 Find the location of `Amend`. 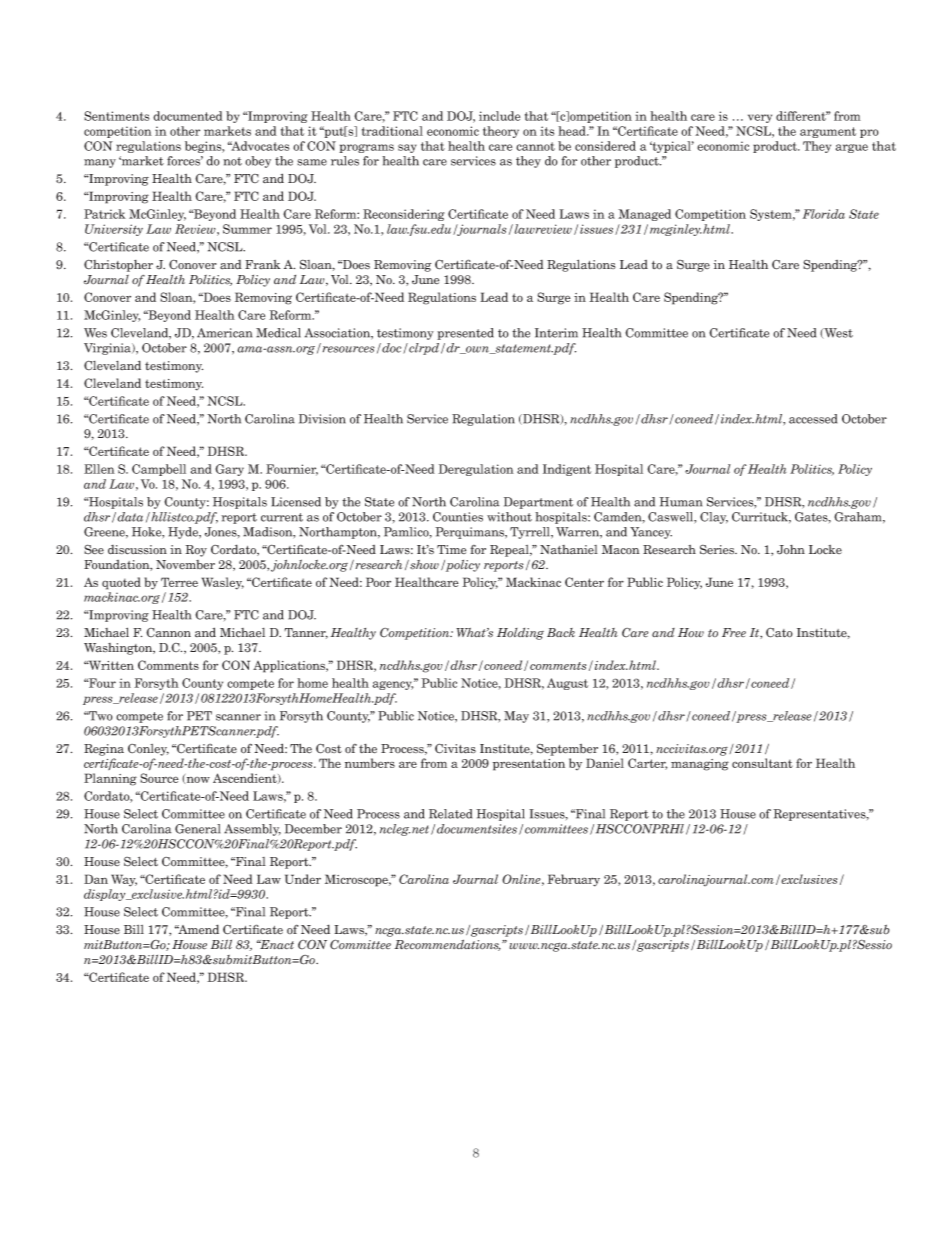

Amend is located at coordinates (197, 929).
